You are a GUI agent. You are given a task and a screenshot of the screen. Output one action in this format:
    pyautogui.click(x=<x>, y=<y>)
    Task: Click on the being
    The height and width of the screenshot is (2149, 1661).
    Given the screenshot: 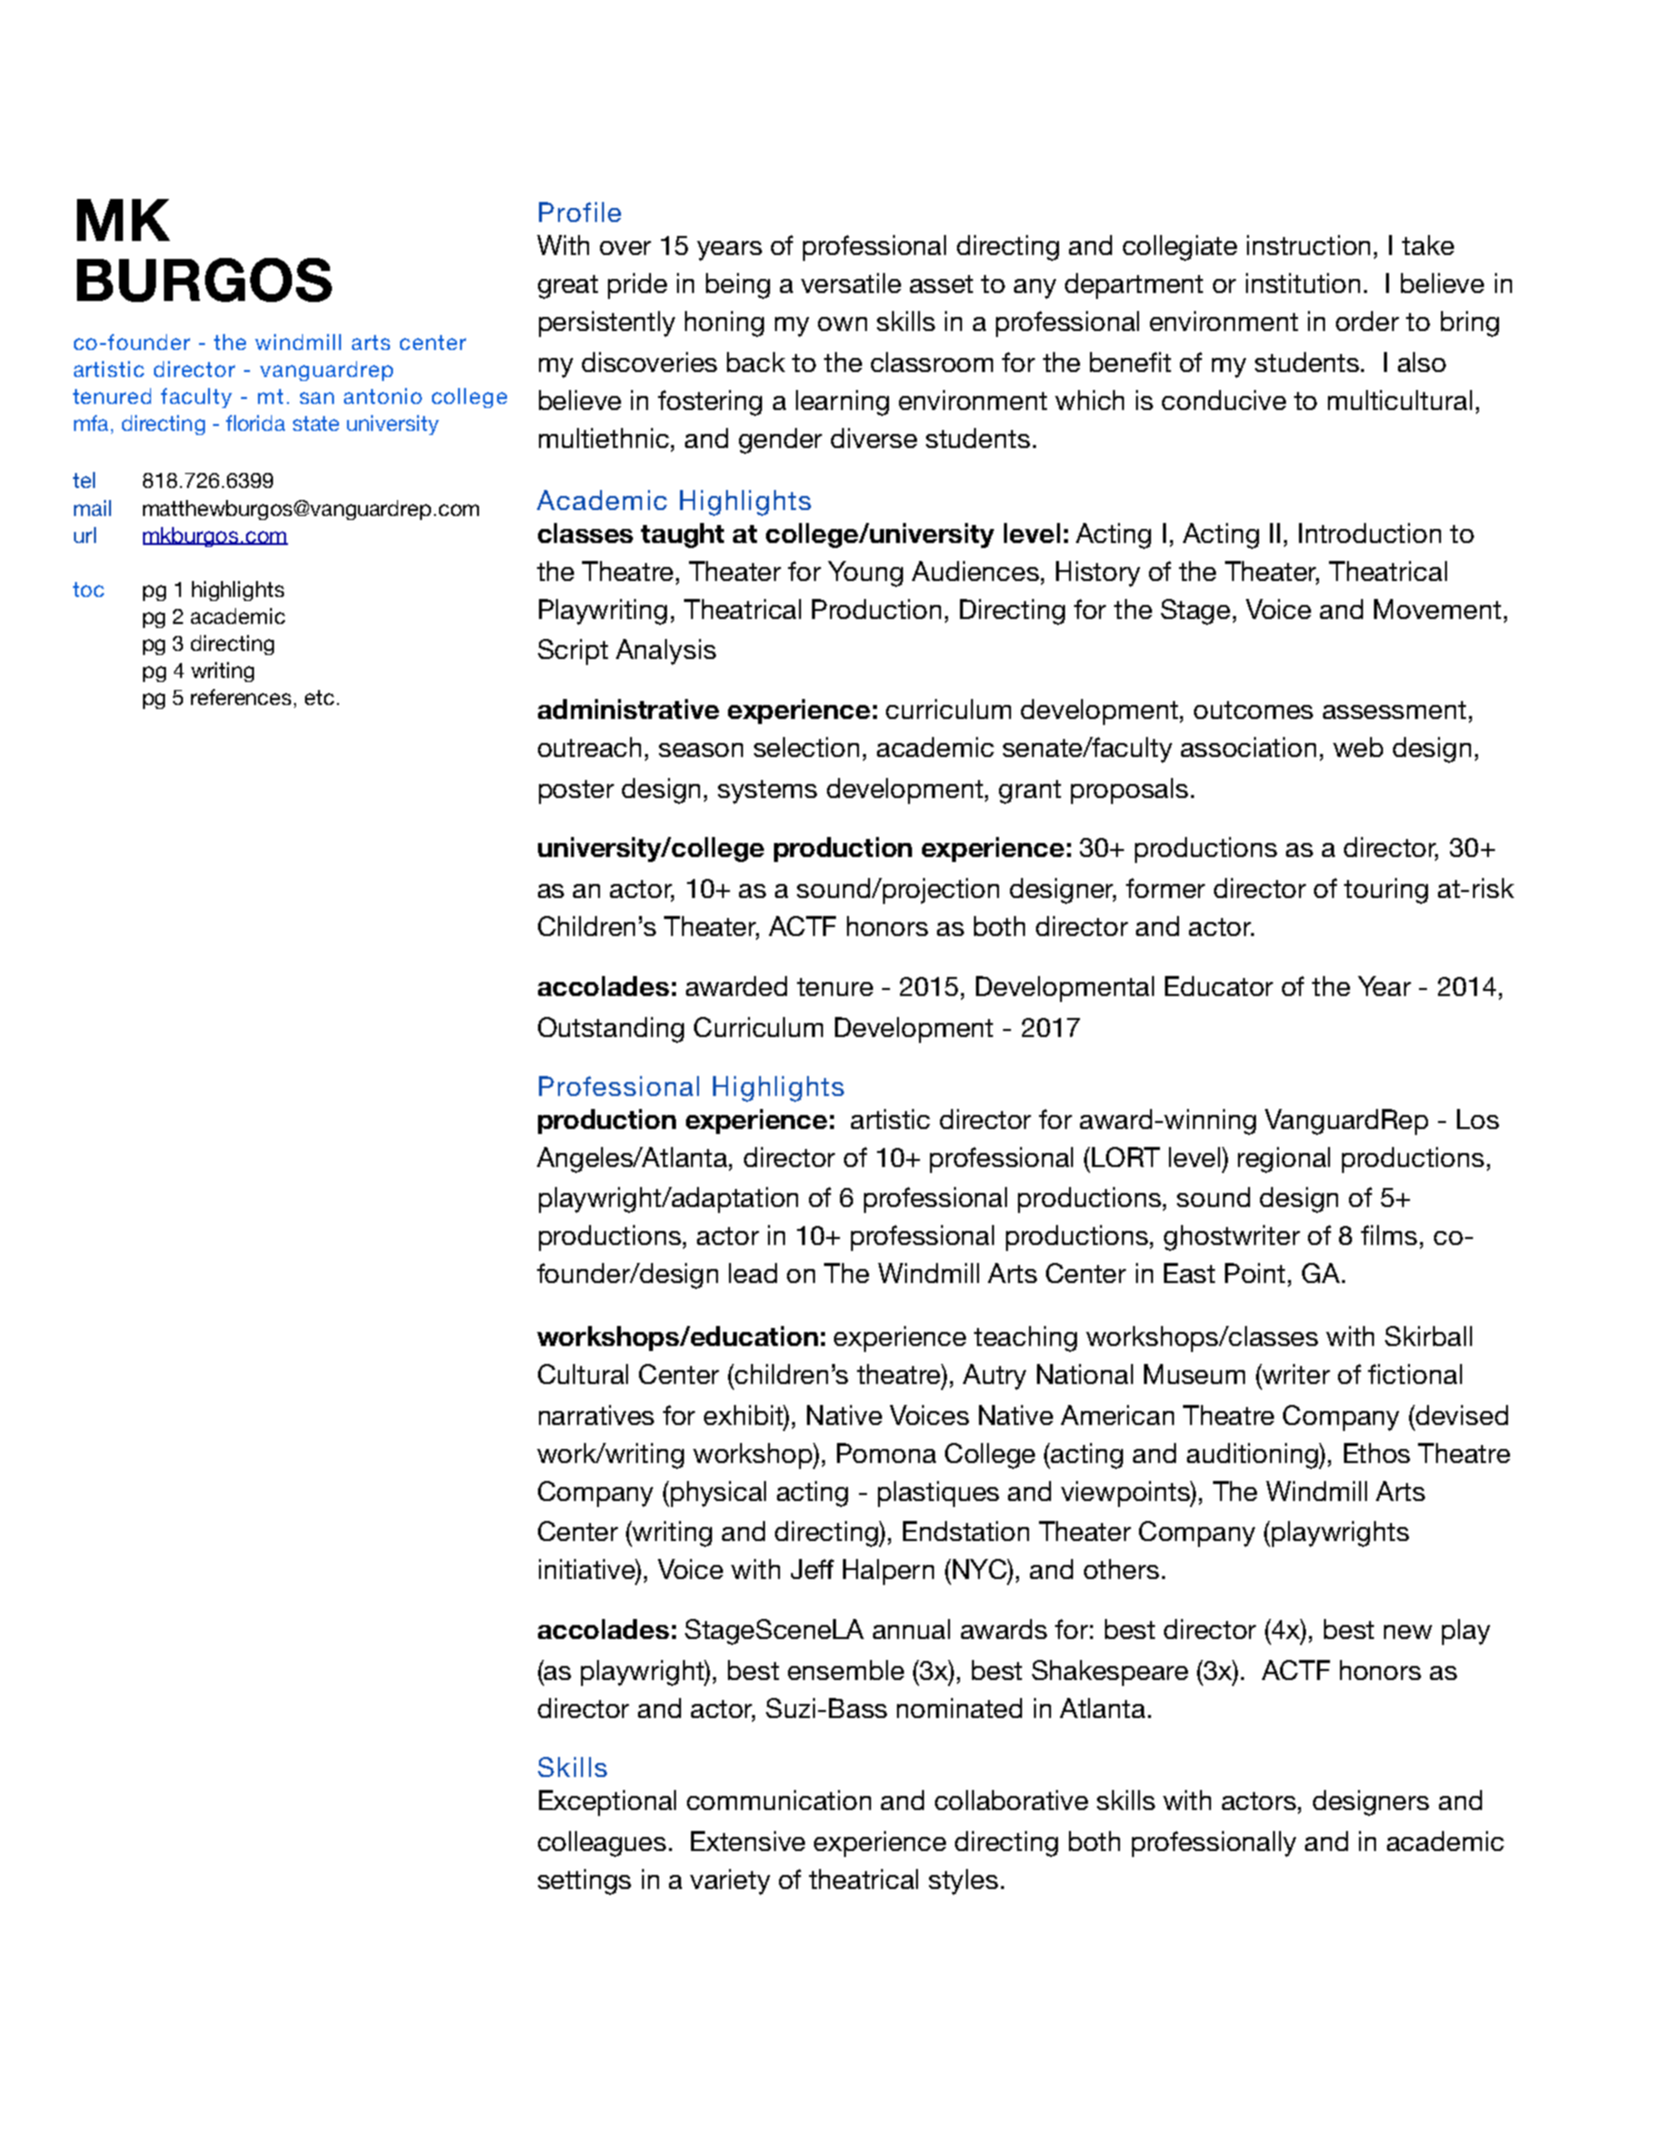 What is the action you would take?
    pyautogui.click(x=738, y=286)
